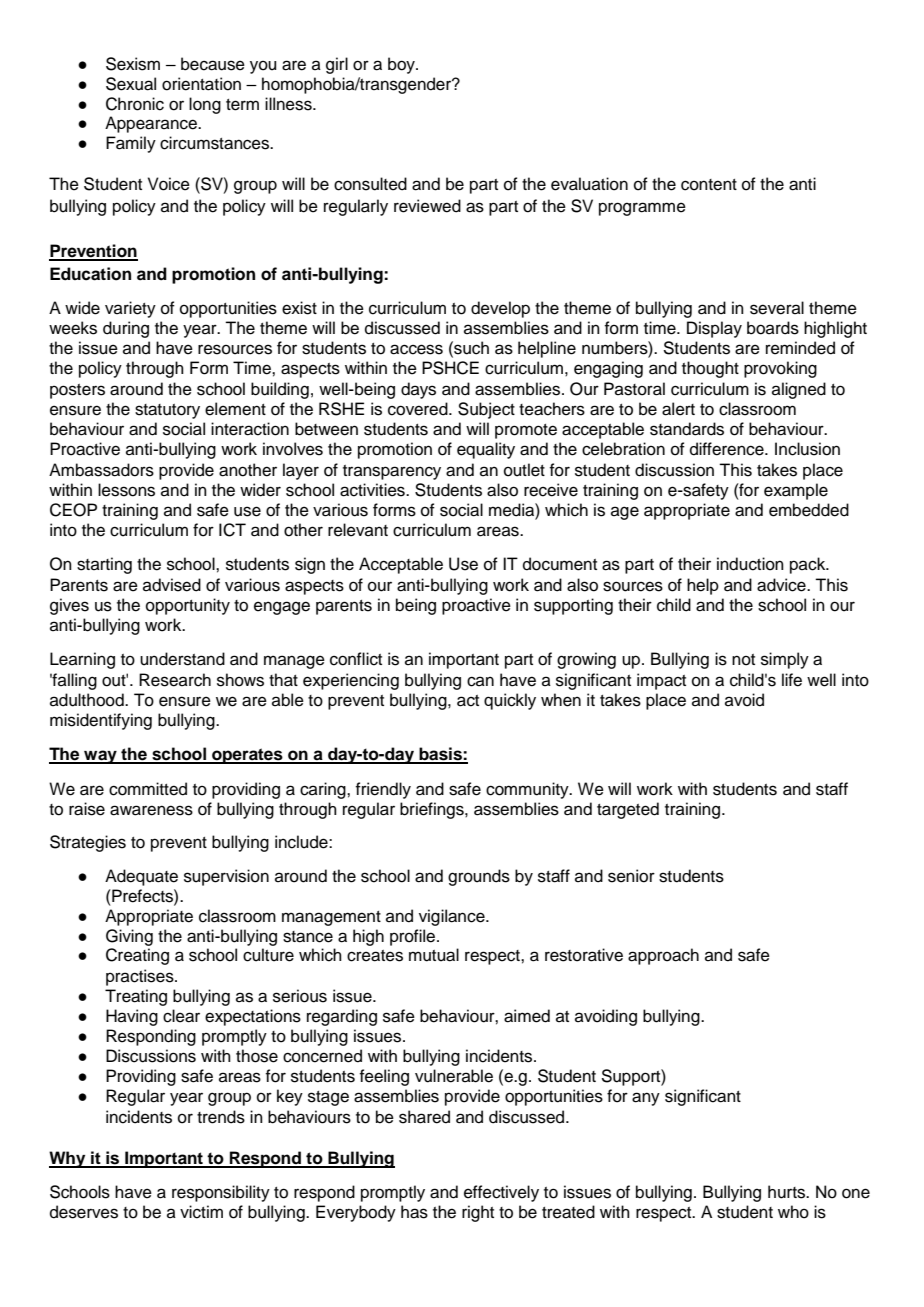  What do you see at coordinates (728, 449) in the document?
I see `difference` at bounding box center [728, 449].
